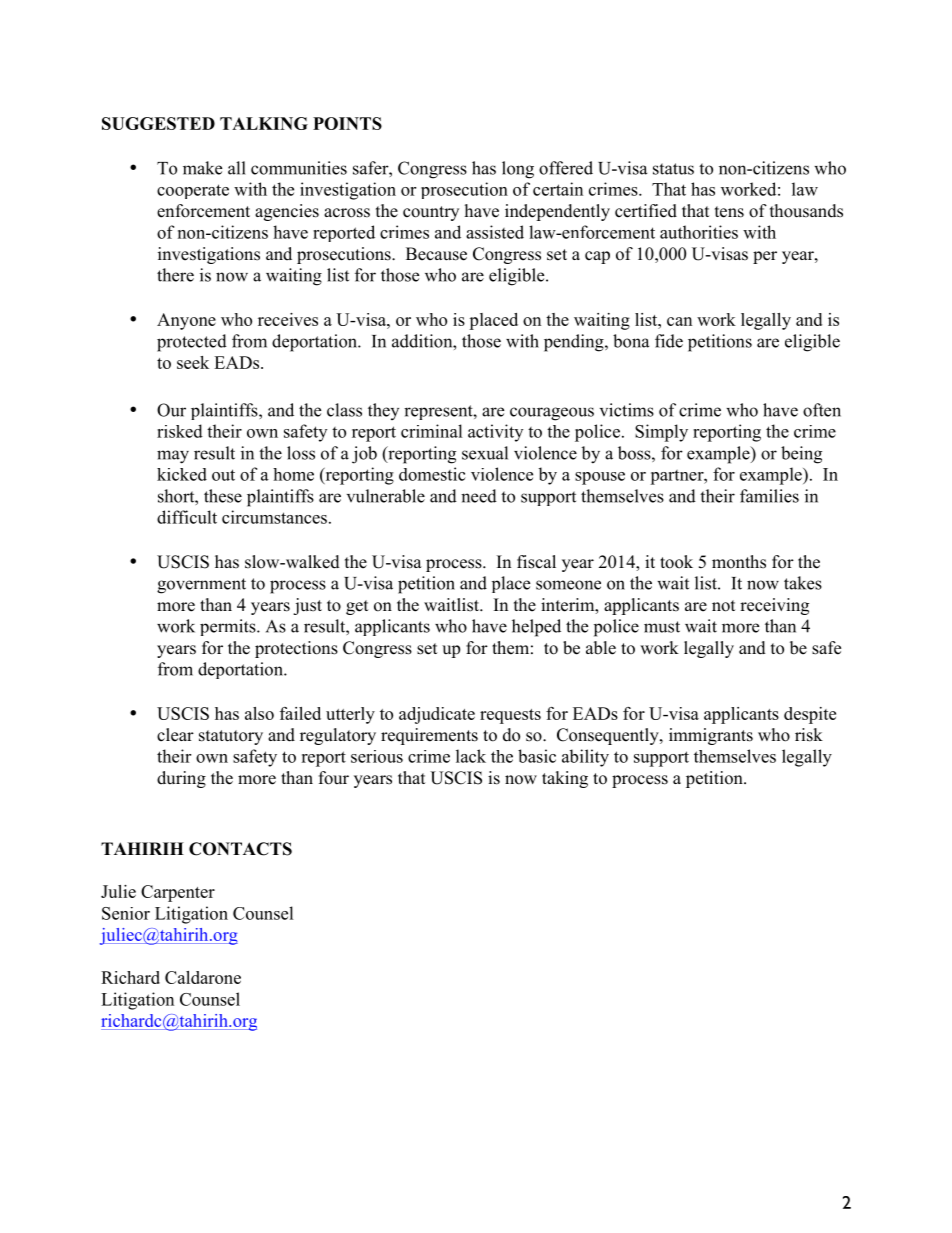 The image size is (952, 1233). Describe the element at coordinates (471, 756) in the screenshot. I see `lack` at that location.
